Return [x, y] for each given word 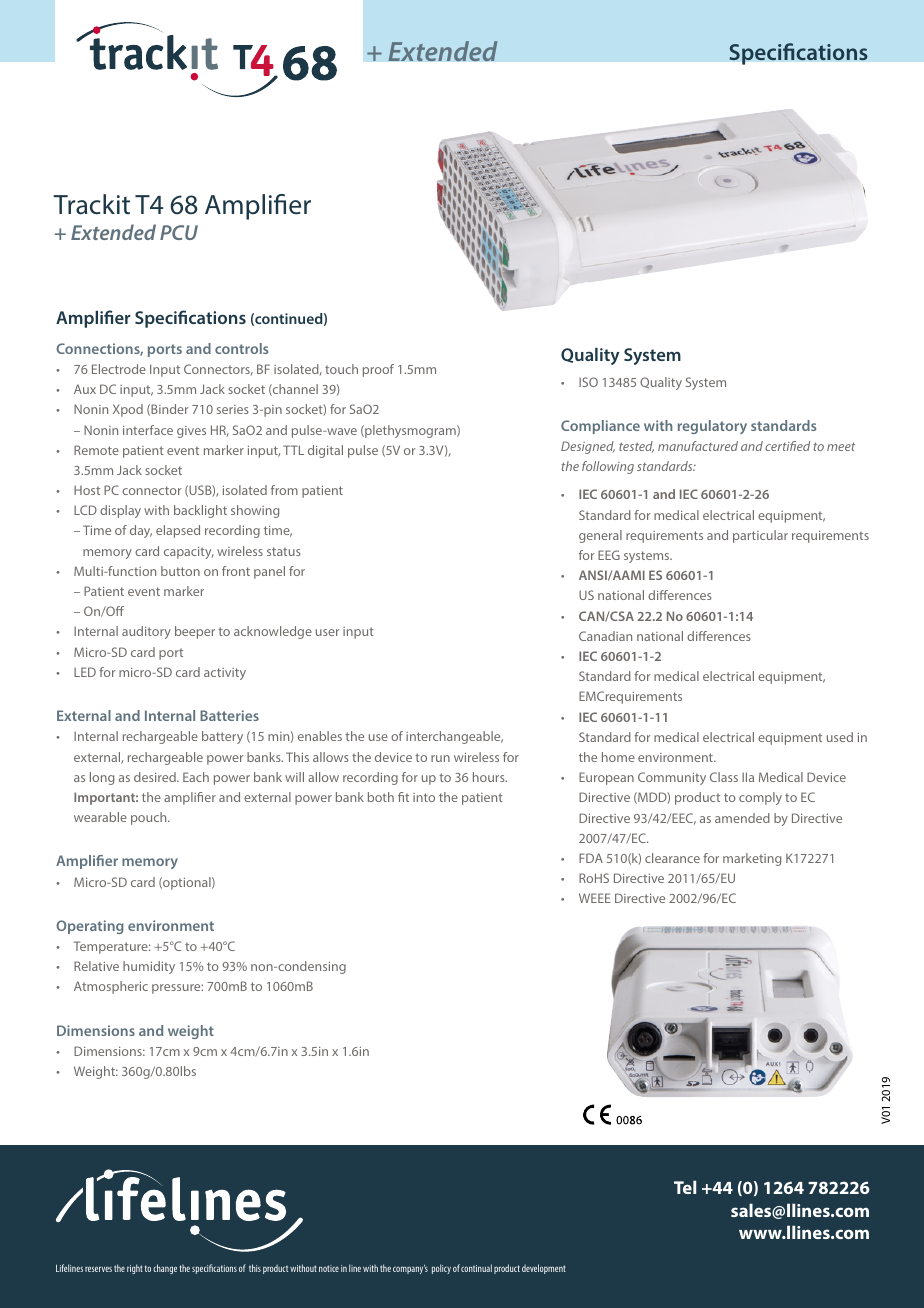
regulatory [712, 427]
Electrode [119, 369]
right [135, 1269]
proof [378, 370]
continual [476, 1268]
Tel [685, 1187]
